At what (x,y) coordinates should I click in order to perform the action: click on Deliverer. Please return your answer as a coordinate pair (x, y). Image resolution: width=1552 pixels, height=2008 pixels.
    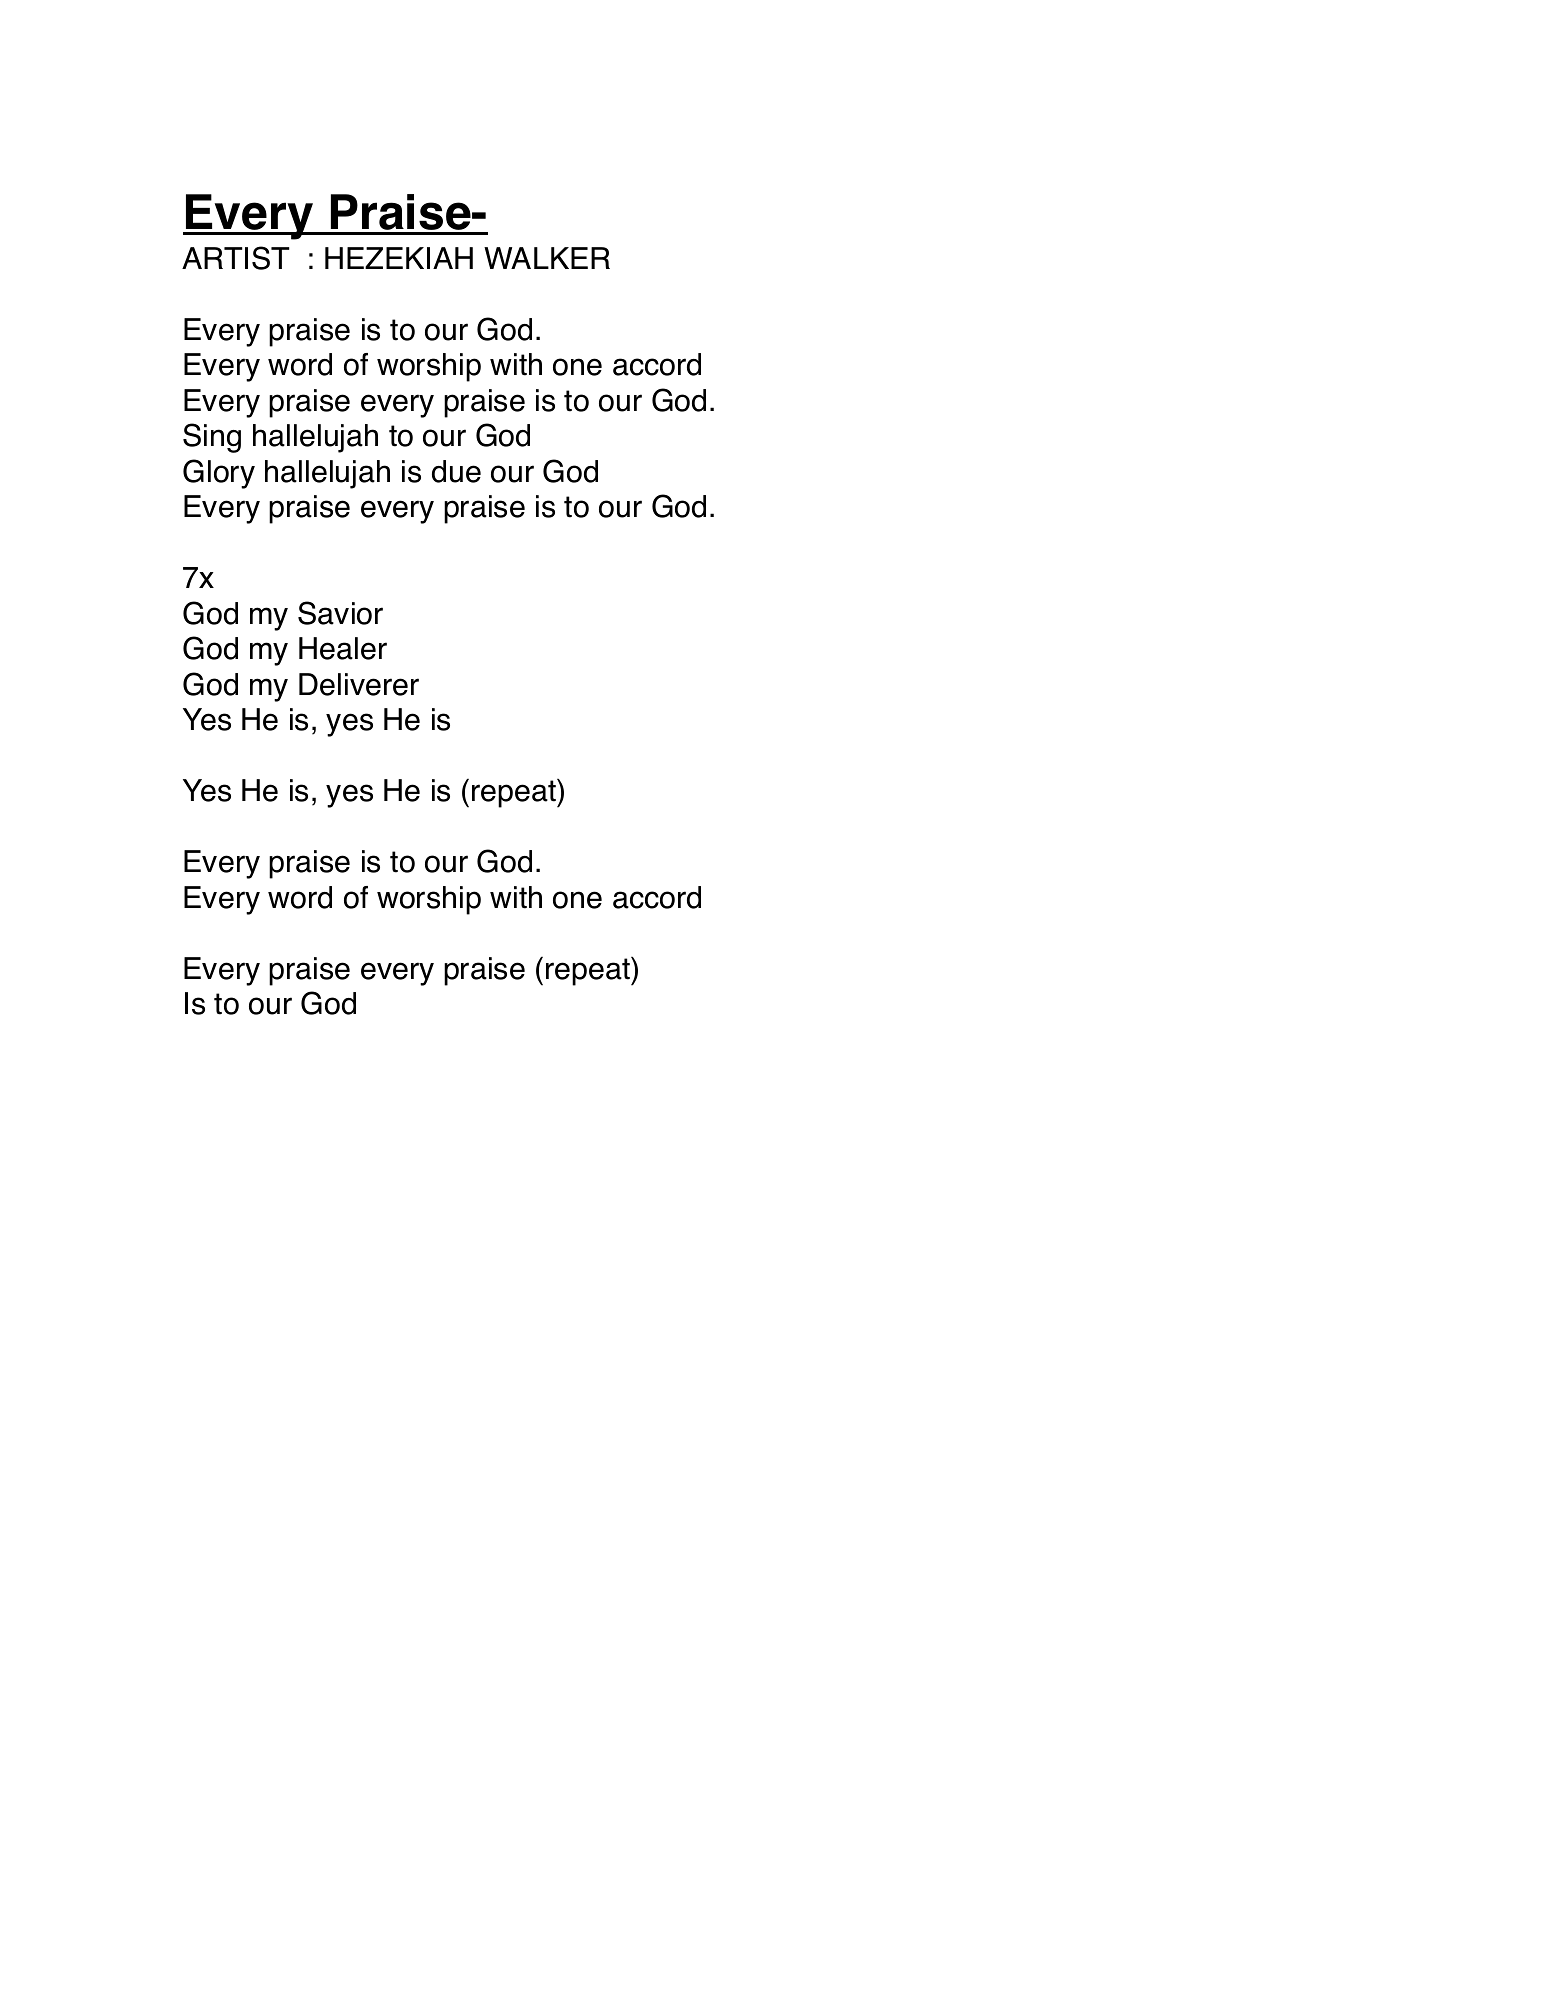
    Looking at the image, I should click on (359, 684).
